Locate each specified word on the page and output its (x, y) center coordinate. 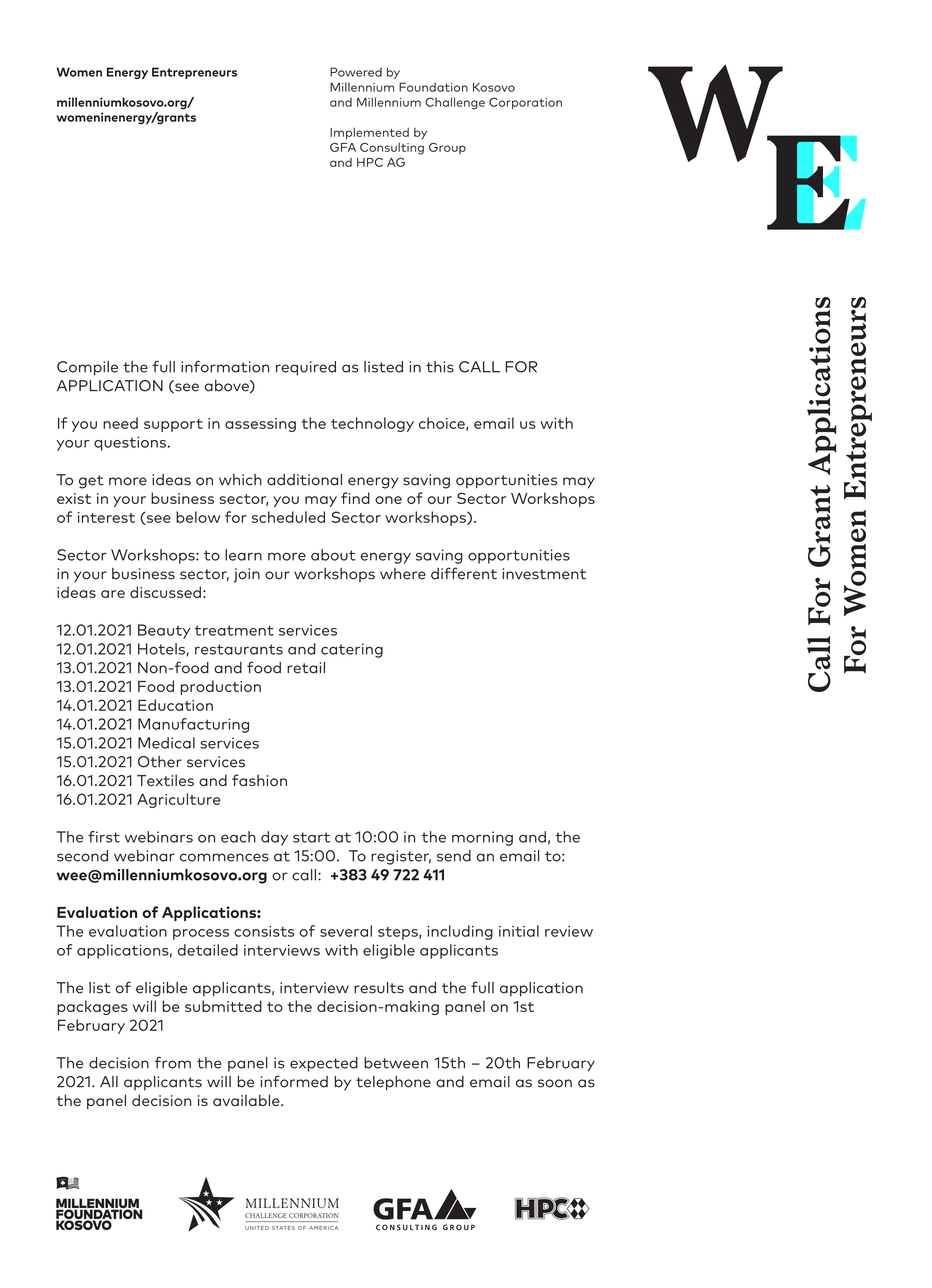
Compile (87, 368)
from (173, 1063)
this (440, 367)
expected (324, 1064)
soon (555, 1083)
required (306, 368)
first (104, 837)
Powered (356, 72)
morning (482, 838)
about (333, 555)
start (311, 837)
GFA (343, 147)
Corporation (525, 103)
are (113, 594)
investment (544, 574)
